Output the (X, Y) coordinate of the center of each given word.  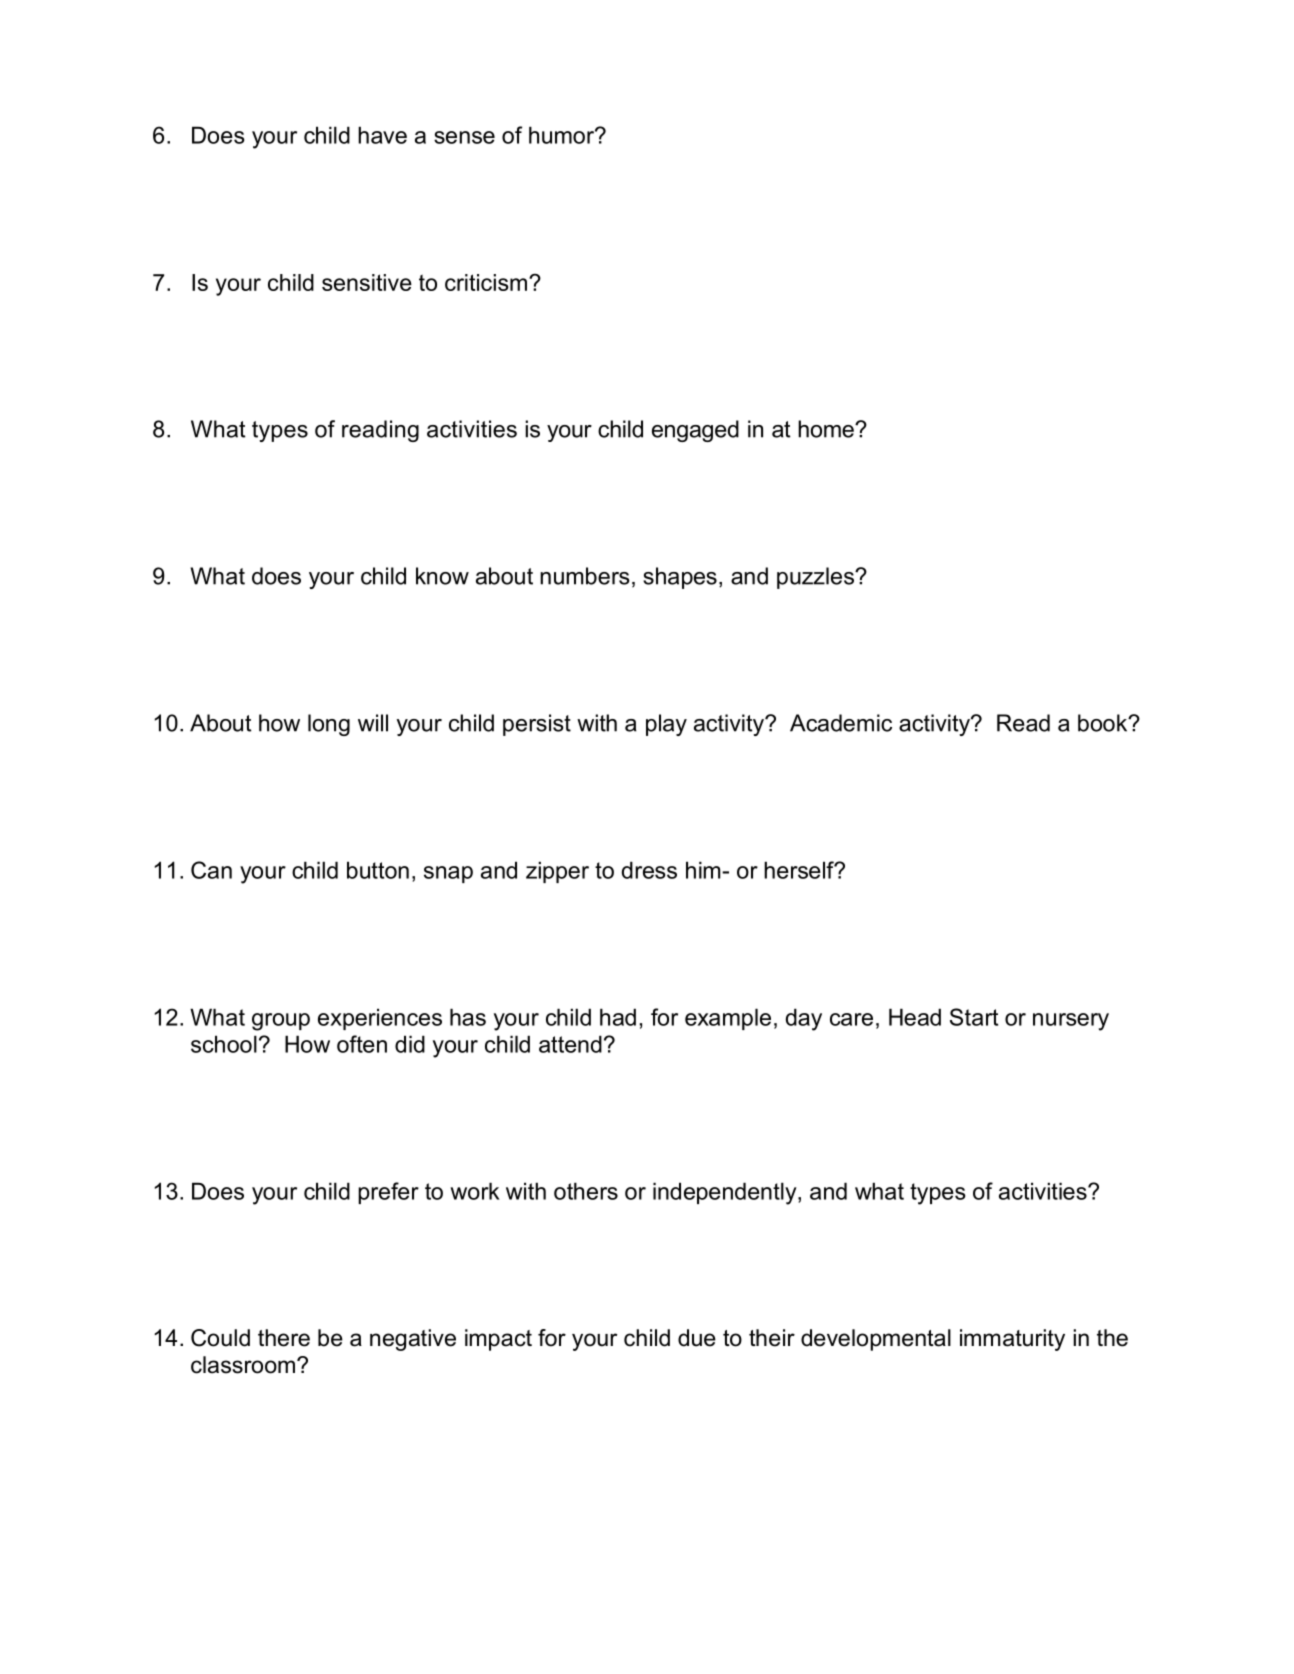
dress (649, 870)
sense (464, 137)
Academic (841, 723)
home (827, 429)
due (697, 1338)
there (284, 1338)
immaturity (1012, 1340)
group (281, 1022)
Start (974, 1017)
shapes (680, 578)
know (442, 576)
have (382, 135)
